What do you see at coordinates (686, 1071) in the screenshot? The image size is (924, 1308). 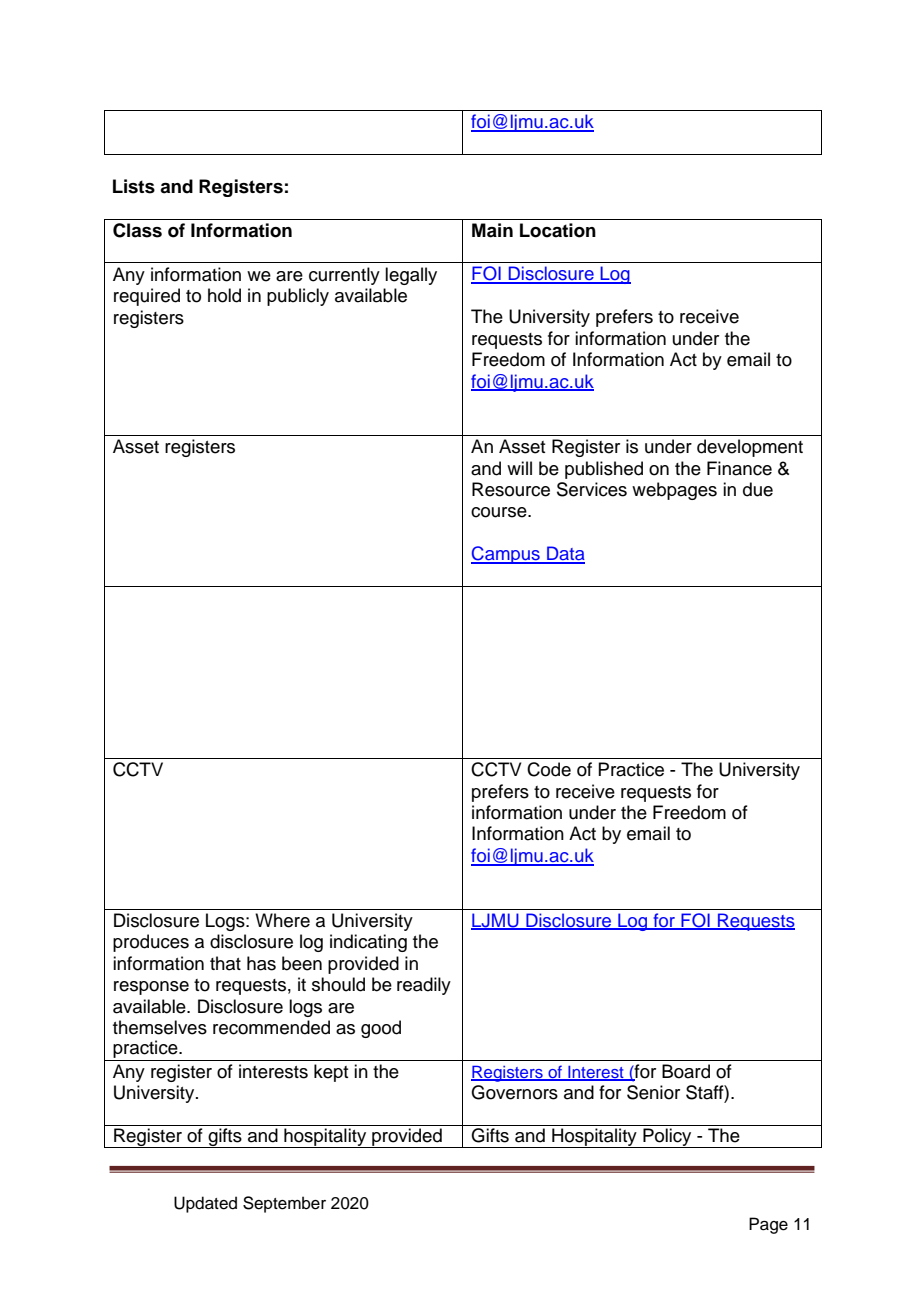 I see `Board` at bounding box center [686, 1071].
